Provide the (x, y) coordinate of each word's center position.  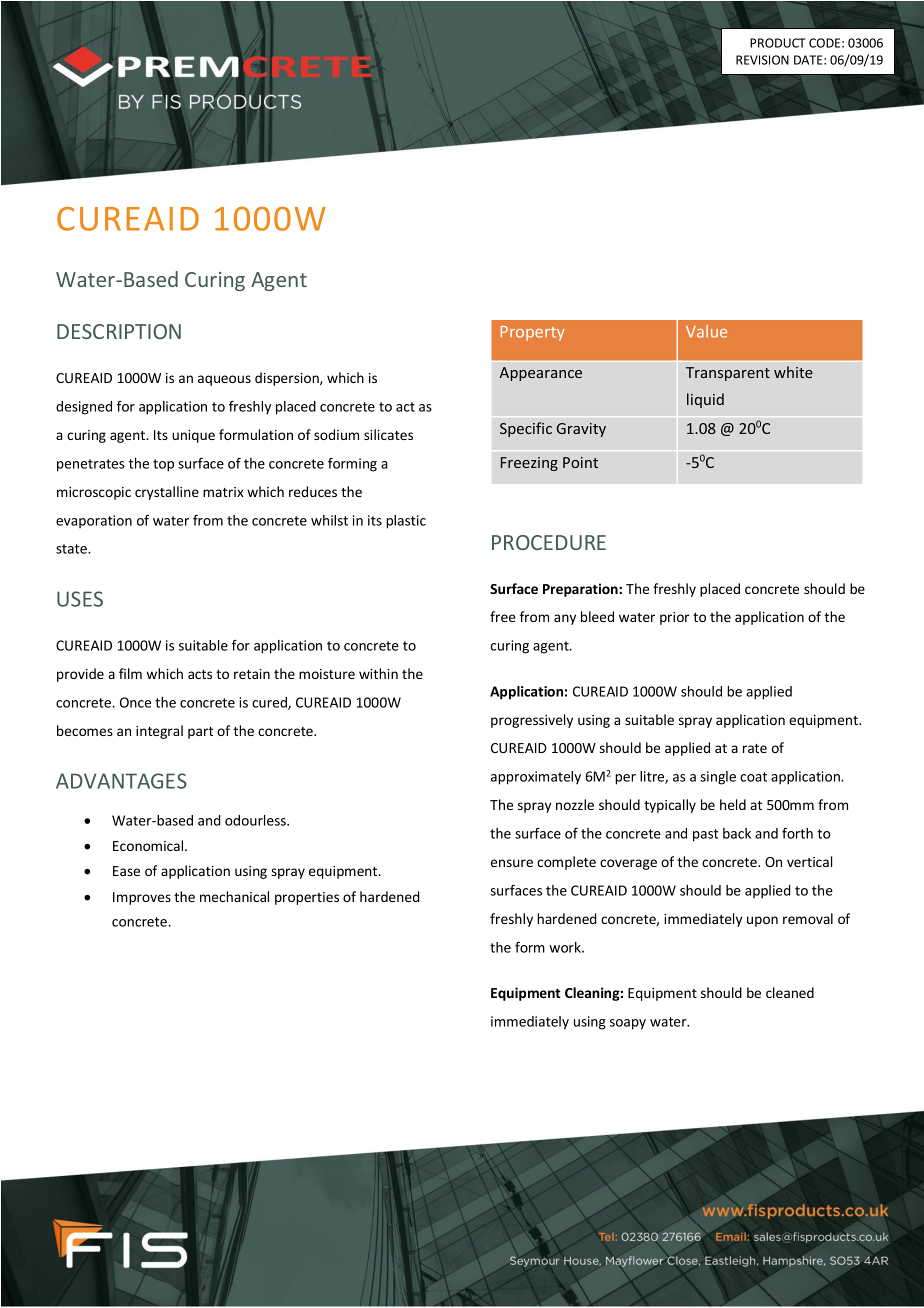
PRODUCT (778, 43)
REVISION (762, 60)
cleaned (790, 992)
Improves (142, 898)
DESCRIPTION (119, 331)
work (566, 947)
